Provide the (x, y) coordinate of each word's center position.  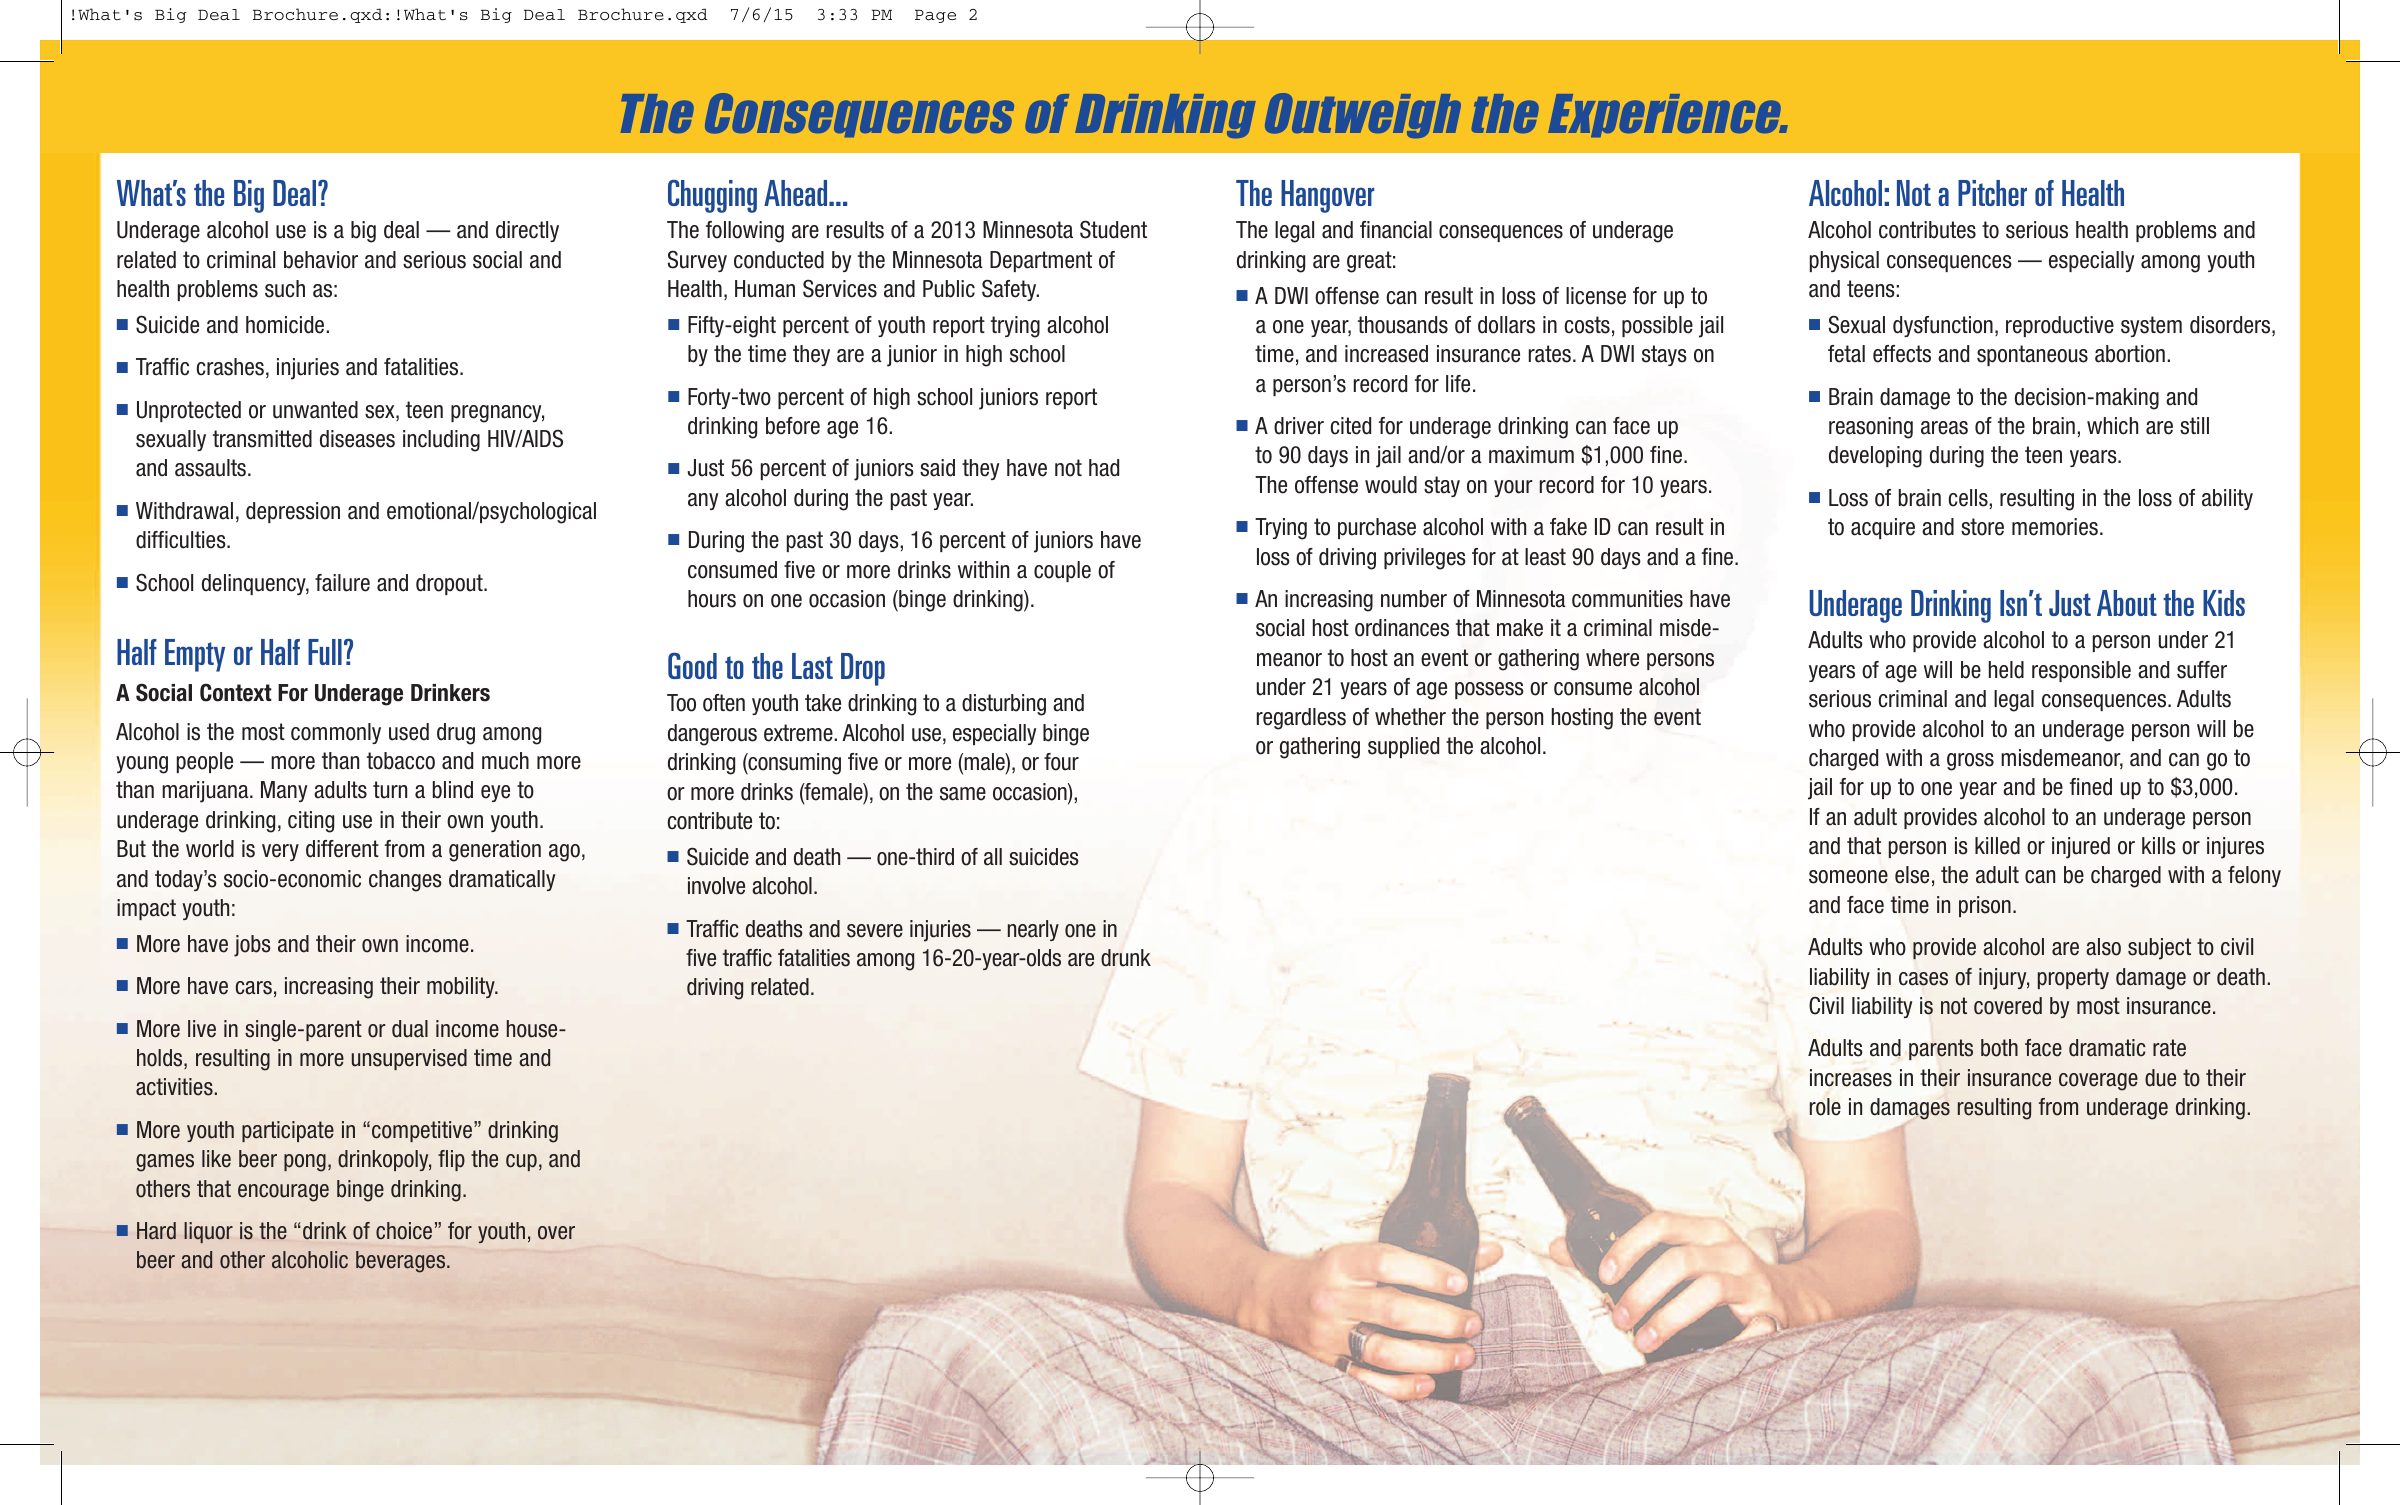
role (1825, 1107)
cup (521, 1162)
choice (404, 1231)
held (2006, 670)
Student (1113, 229)
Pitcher (1992, 193)
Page (935, 16)
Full (325, 652)
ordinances (1402, 628)
